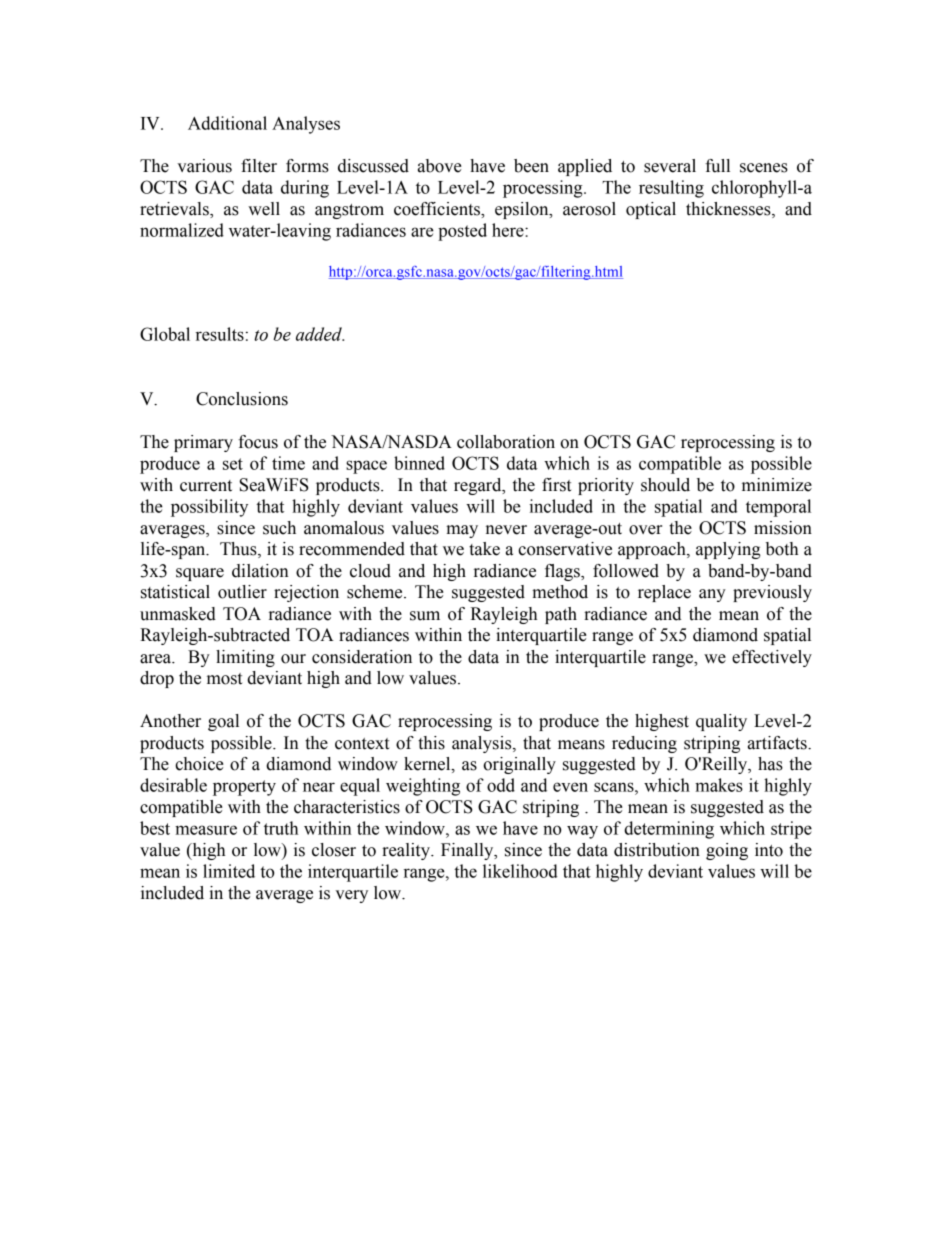 The image size is (952, 1233). Describe the element at coordinates (227, 123) in the page. I see `Additional` at that location.
